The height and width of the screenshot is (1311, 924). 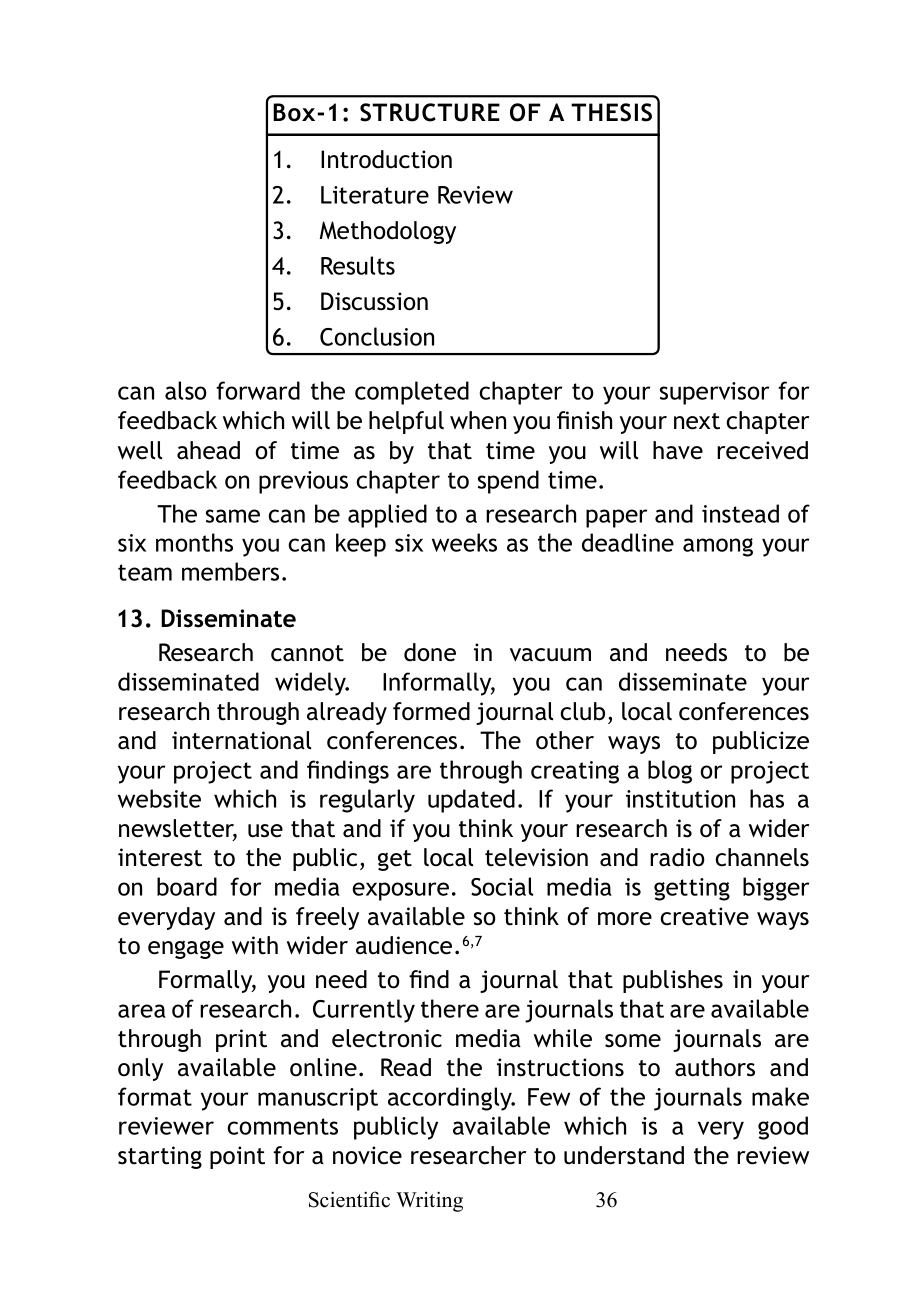 I want to click on when, so click(x=478, y=420).
